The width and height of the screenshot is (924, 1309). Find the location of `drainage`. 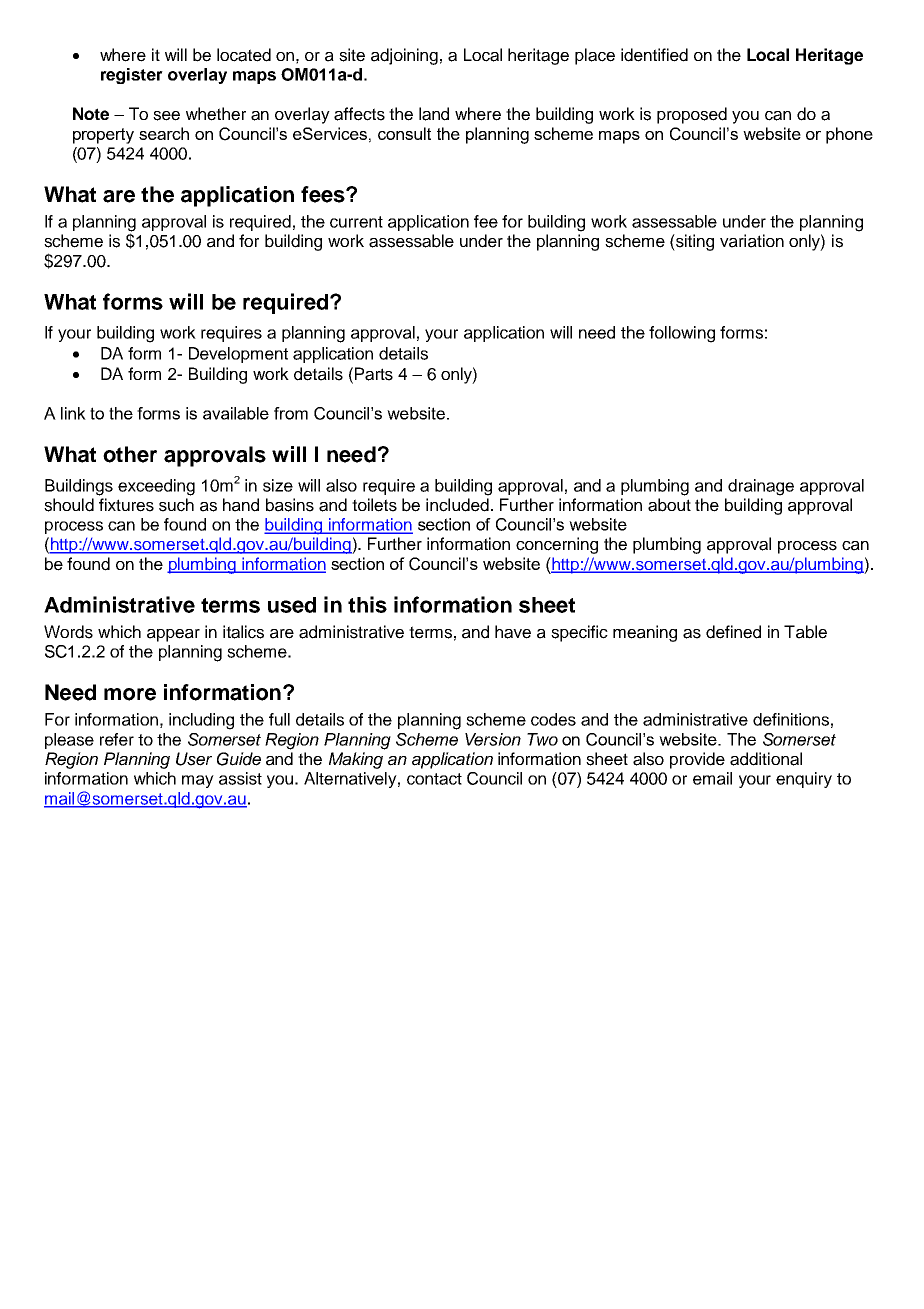

drainage is located at coordinates (761, 487).
